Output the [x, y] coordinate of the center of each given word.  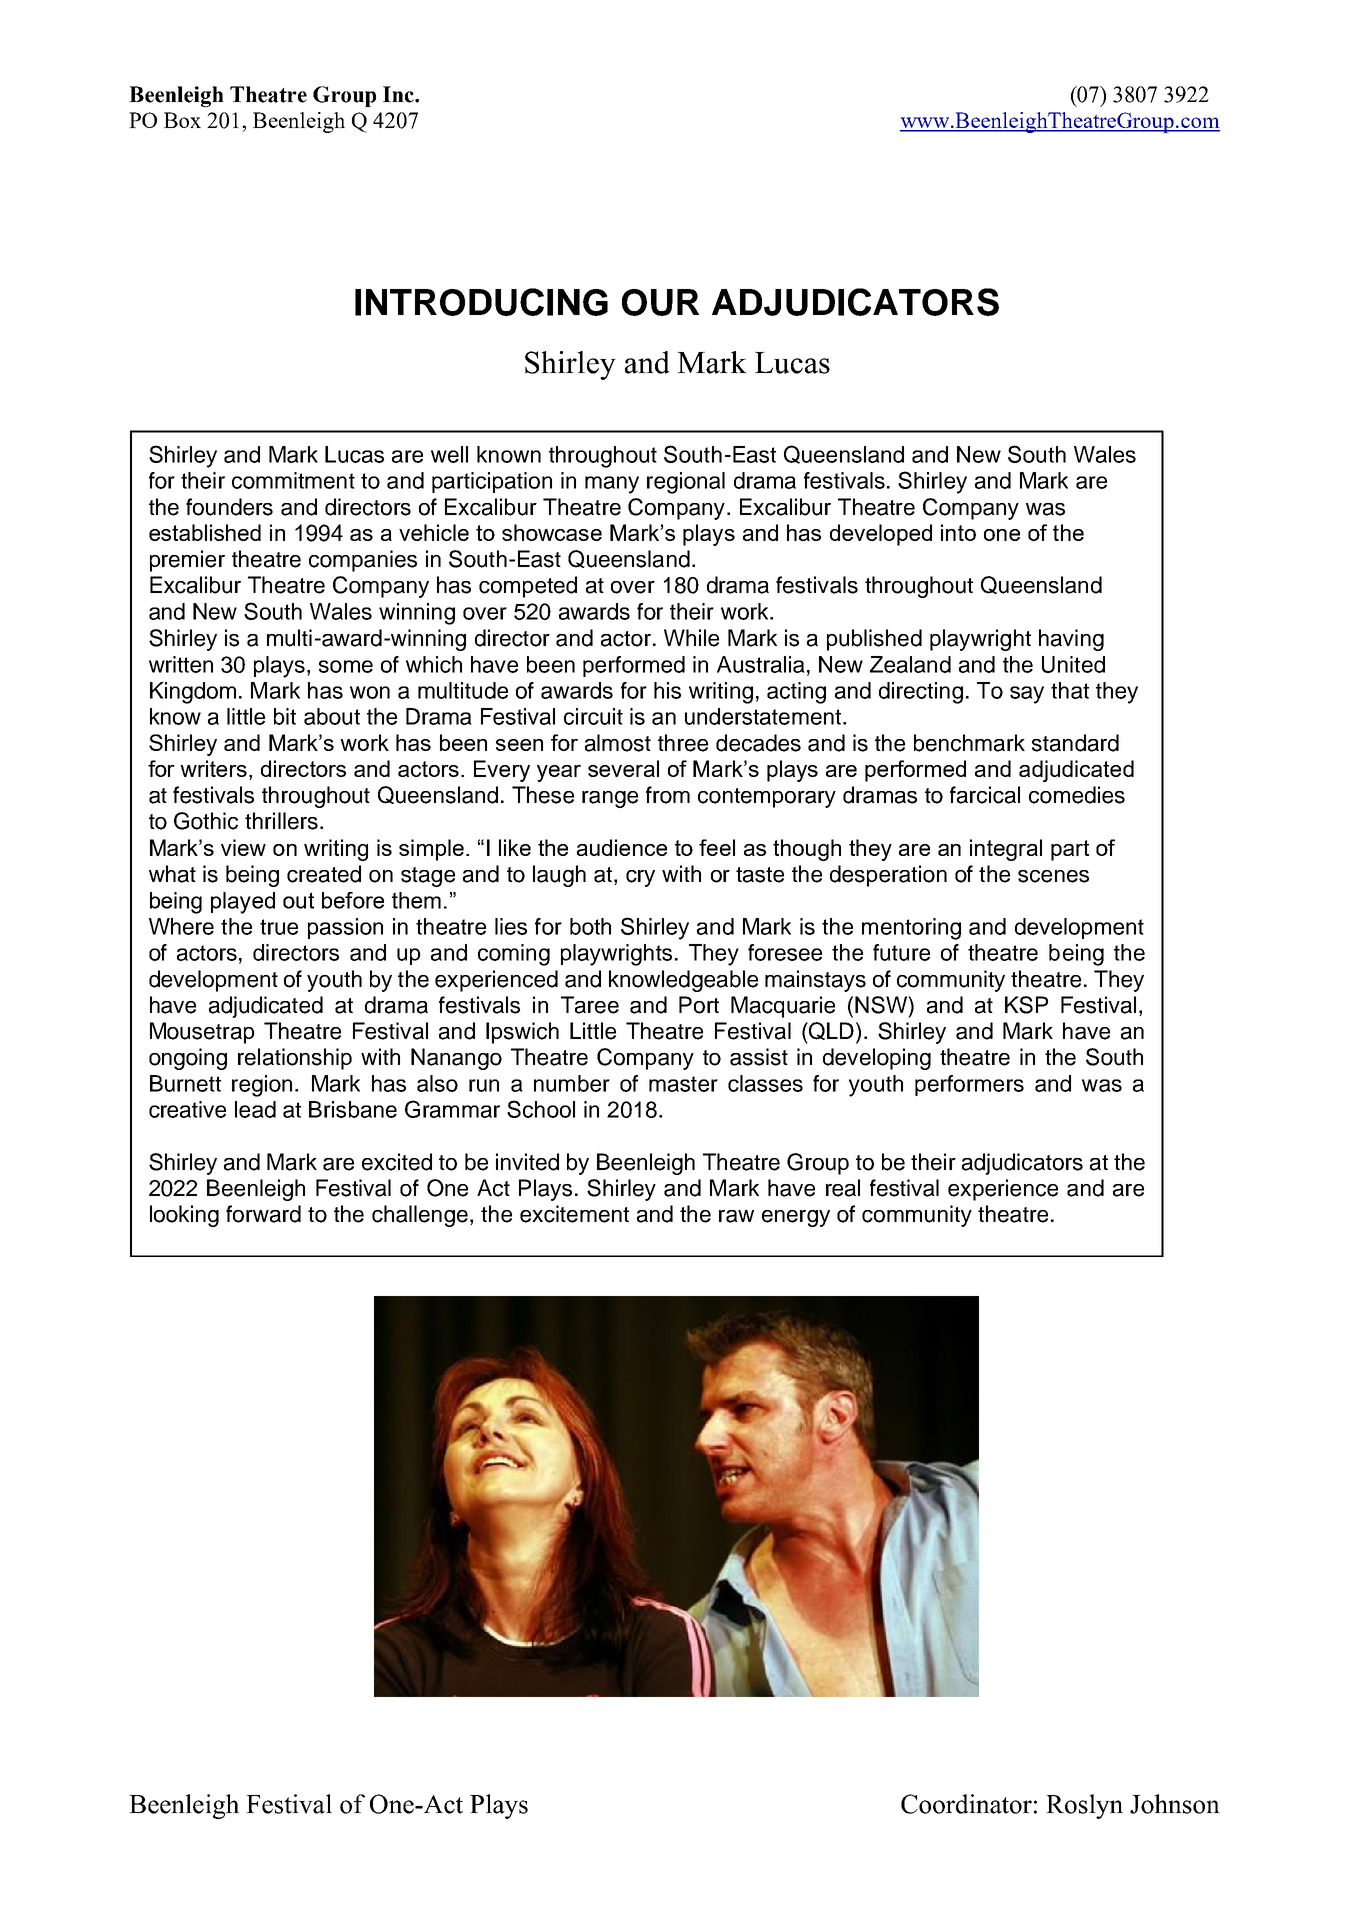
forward [263, 1214]
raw [736, 1216]
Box [182, 120]
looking [184, 1216]
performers [969, 1085]
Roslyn [1084, 1806]
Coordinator [966, 1804]
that [1070, 690]
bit [285, 716]
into [958, 532]
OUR [660, 302]
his [667, 690]
